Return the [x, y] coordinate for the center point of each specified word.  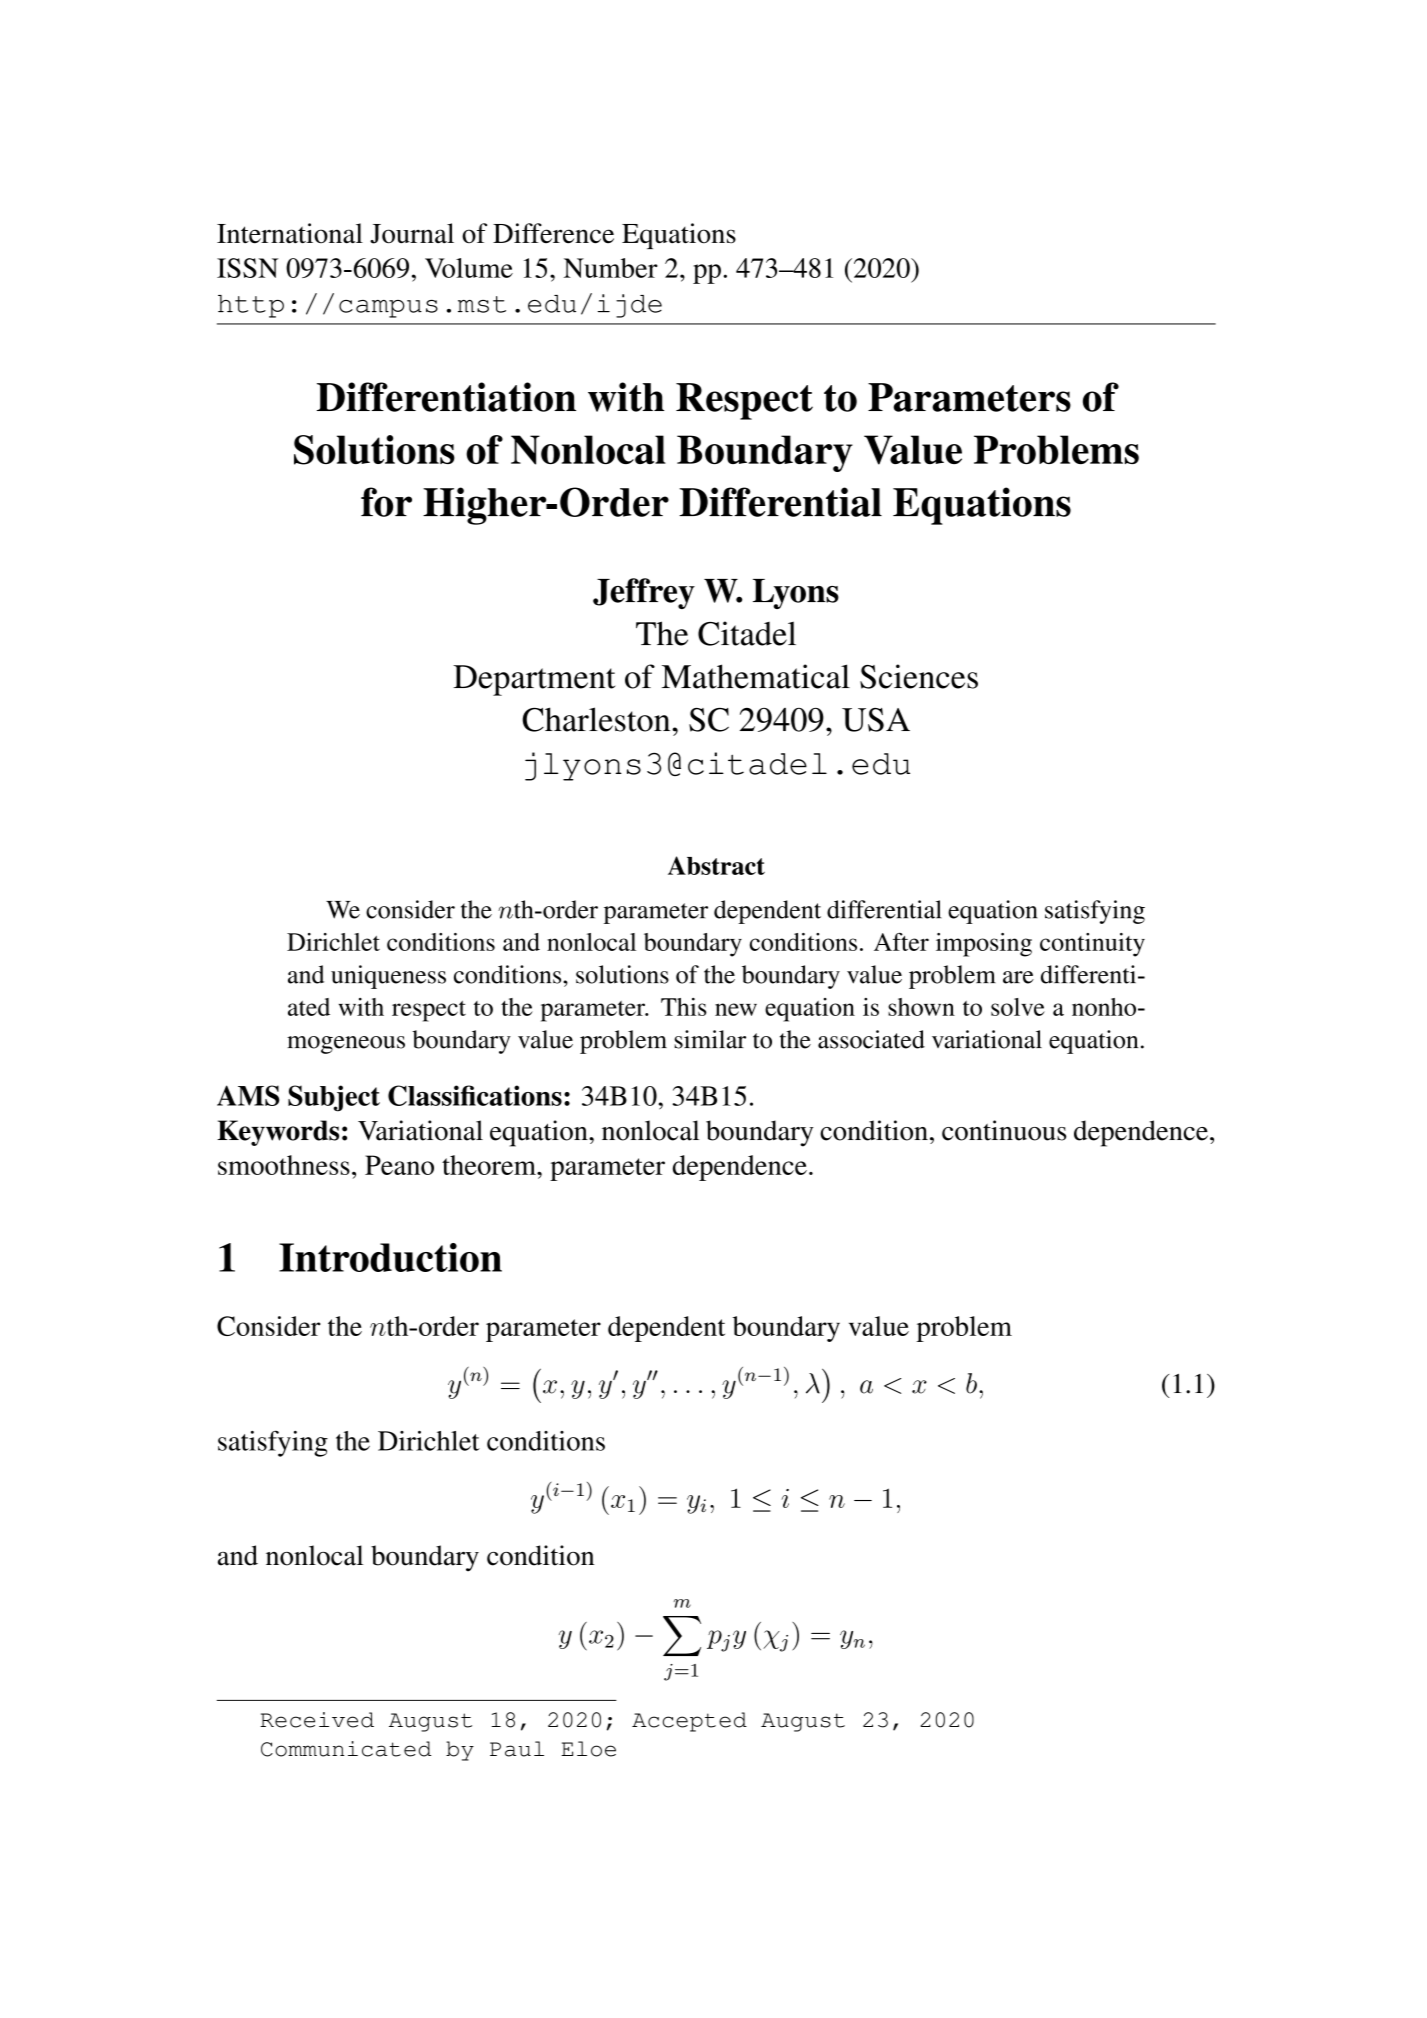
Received [317, 1720]
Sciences [919, 676]
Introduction [390, 1257]
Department [534, 680]
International [290, 233]
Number [611, 268]
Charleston [597, 719]
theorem [490, 1165]
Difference [553, 233]
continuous [1004, 1130]
